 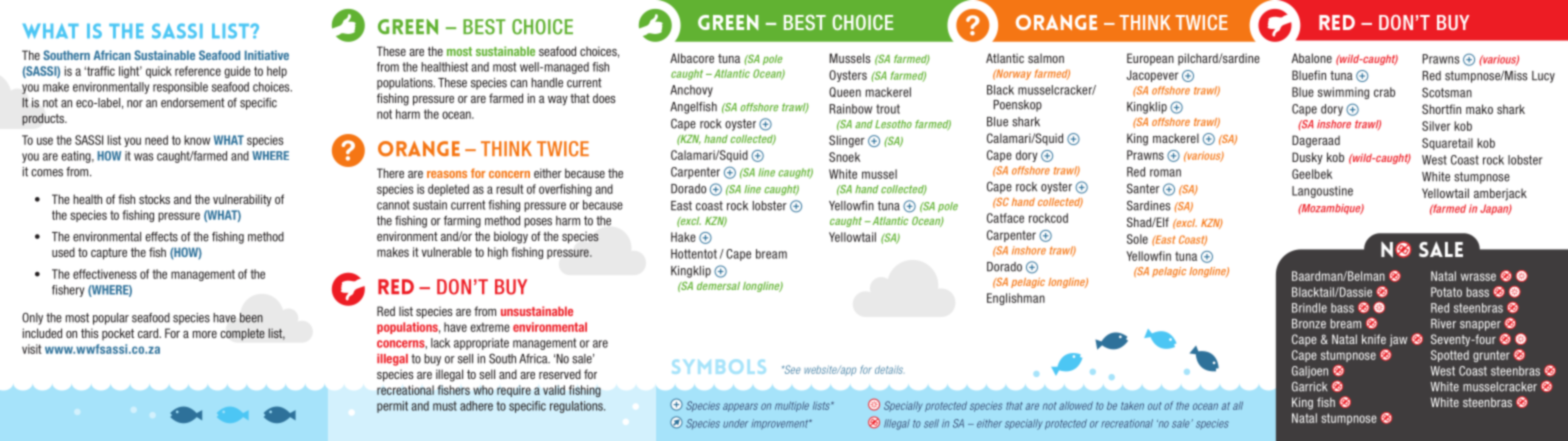 What do you see at coordinates (1137, 239) in the page?
I see `Sole` at bounding box center [1137, 239].
